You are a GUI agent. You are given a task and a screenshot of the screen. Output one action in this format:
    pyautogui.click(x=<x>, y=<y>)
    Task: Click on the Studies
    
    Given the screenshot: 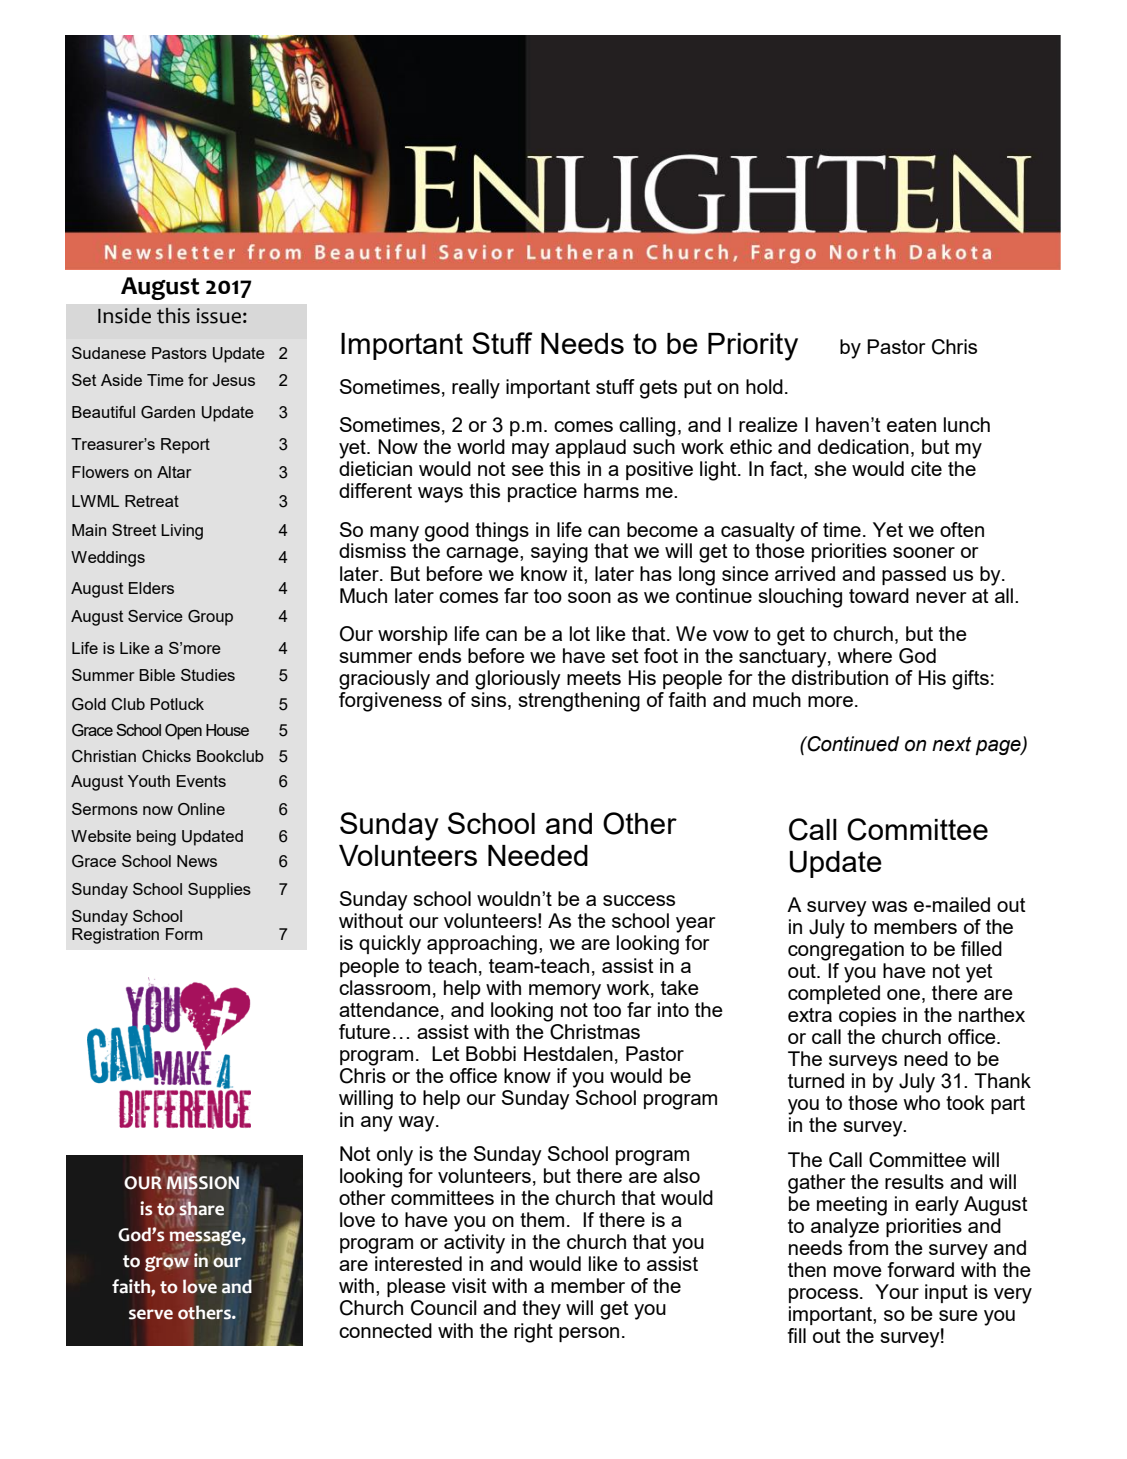 What is the action you would take?
    pyautogui.click(x=208, y=675)
